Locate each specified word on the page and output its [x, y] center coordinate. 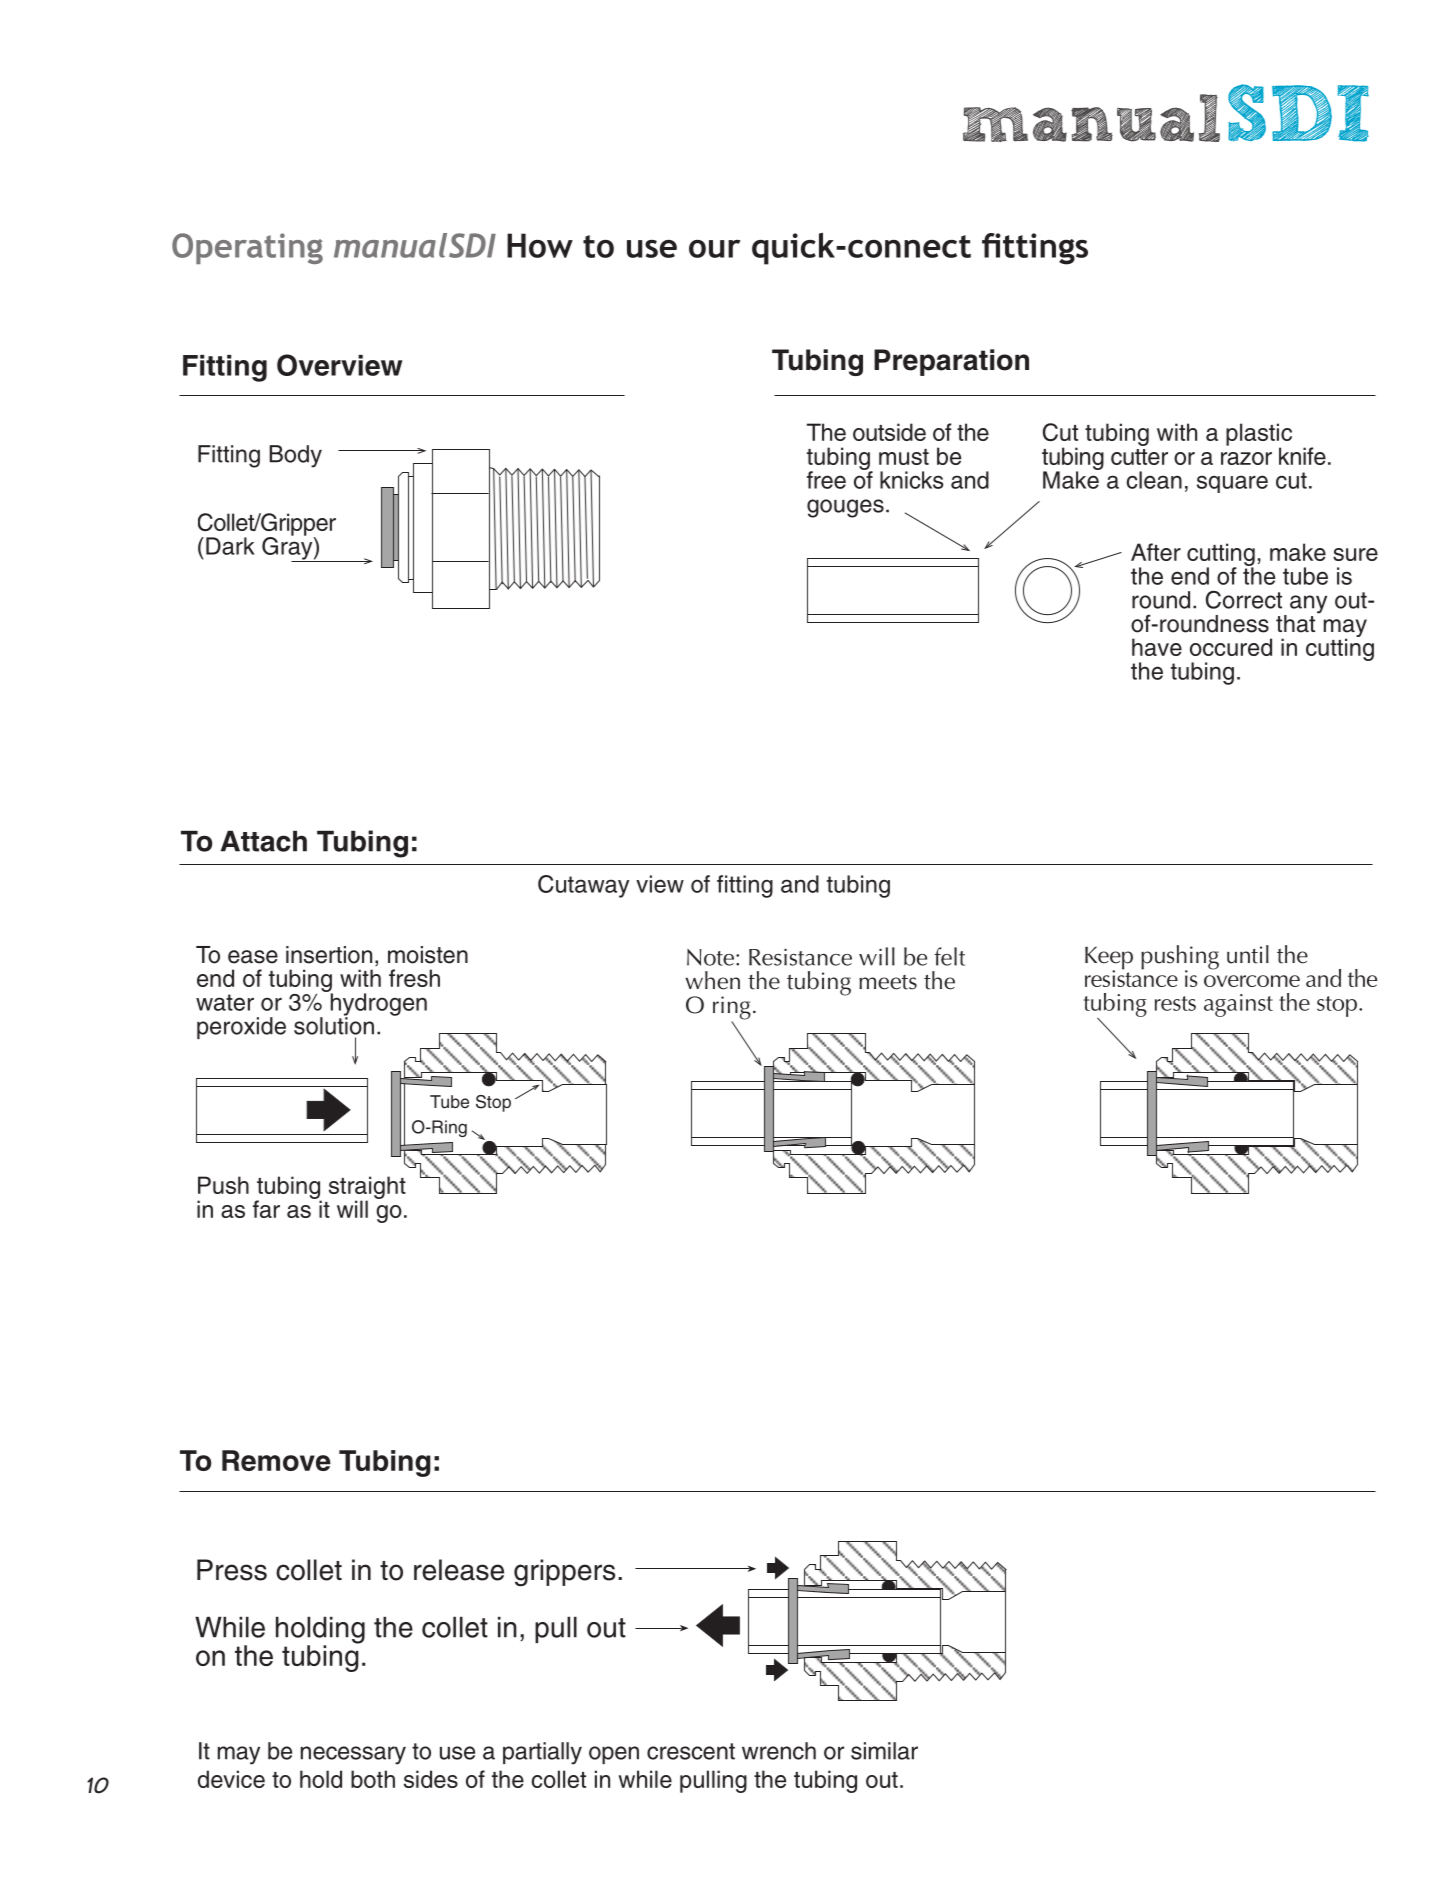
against [1238, 1005]
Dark [230, 546]
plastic [1259, 435]
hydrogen [377, 1004]
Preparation [951, 362]
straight [367, 1189]
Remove [276, 1460]
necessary [353, 1755]
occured [1231, 647]
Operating [247, 248]
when [712, 980]
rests [1175, 1003]
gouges [845, 508]
